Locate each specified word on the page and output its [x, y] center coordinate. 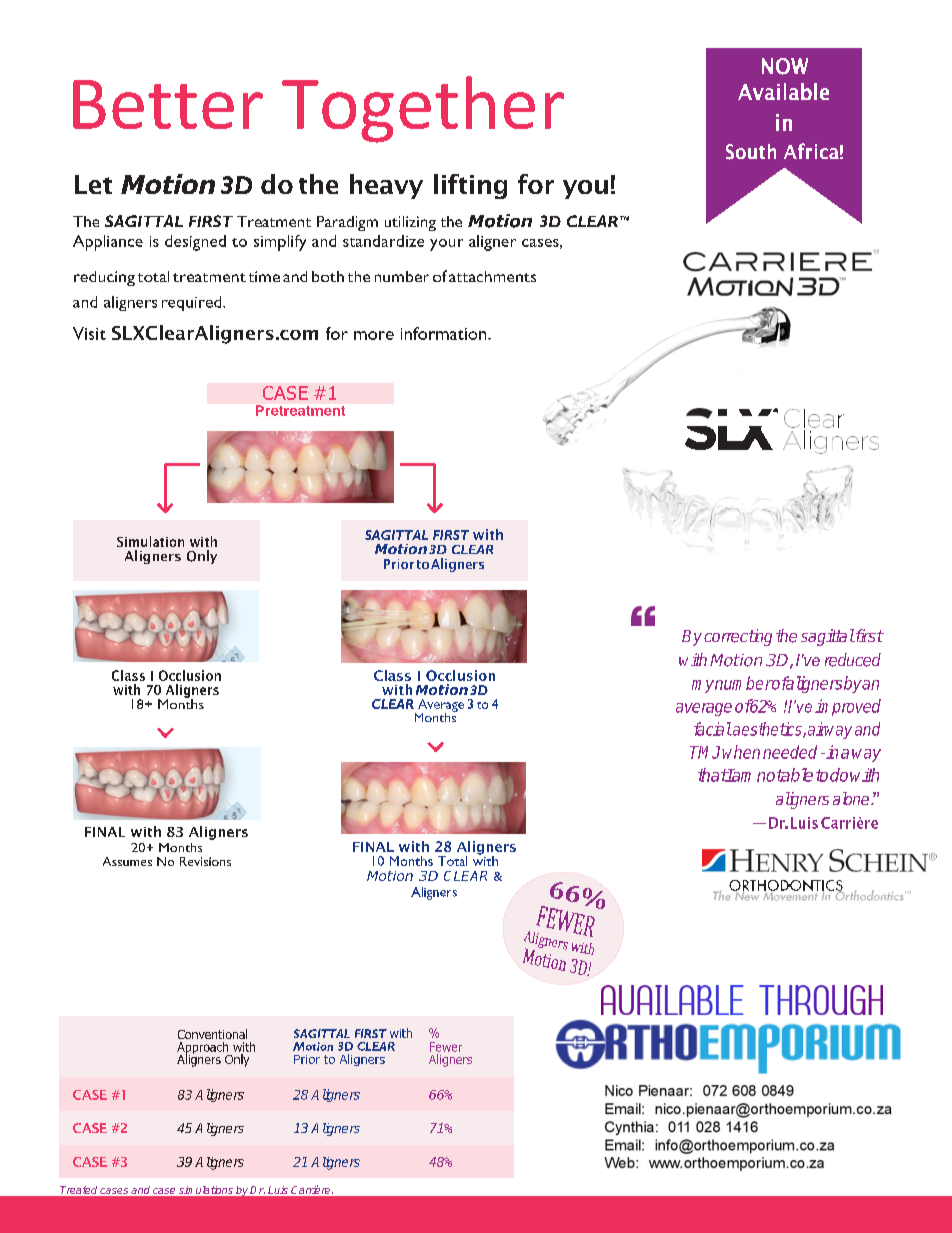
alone [852, 798]
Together [423, 109]
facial [713, 729]
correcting [738, 637]
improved [848, 707]
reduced [853, 660]
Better [168, 104]
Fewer [446, 1047]
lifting [470, 186]
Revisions [205, 861]
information [445, 333]
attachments [492, 276]
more [374, 335]
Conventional [212, 1034]
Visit [89, 333]
